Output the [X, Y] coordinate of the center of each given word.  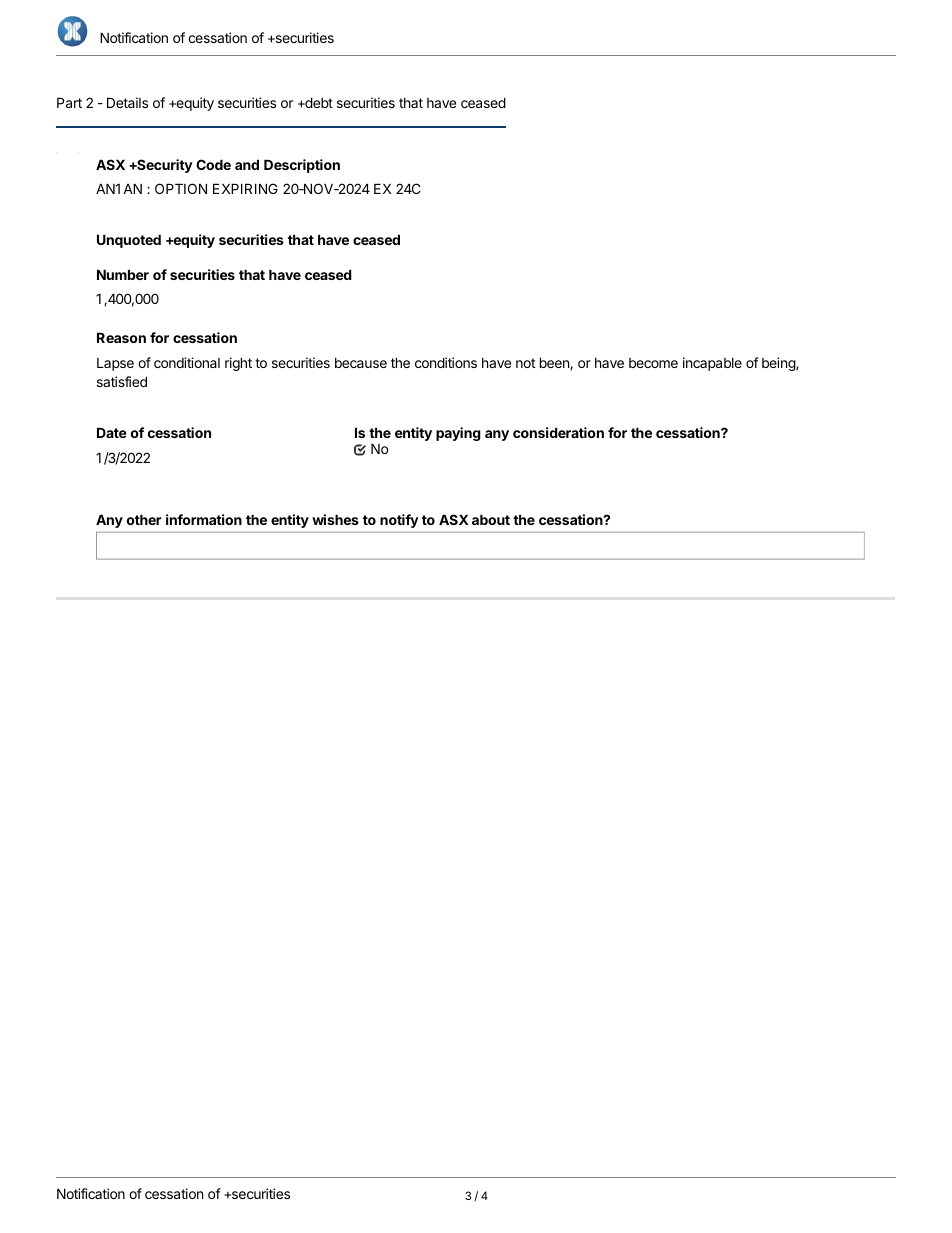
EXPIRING [245, 188]
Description [302, 166]
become [653, 363]
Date [112, 432]
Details [127, 102]
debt [318, 102]
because [361, 363]
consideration [558, 432]
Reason [121, 337]
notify [399, 521]
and [247, 164]
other [144, 519]
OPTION [181, 188]
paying [458, 434]
